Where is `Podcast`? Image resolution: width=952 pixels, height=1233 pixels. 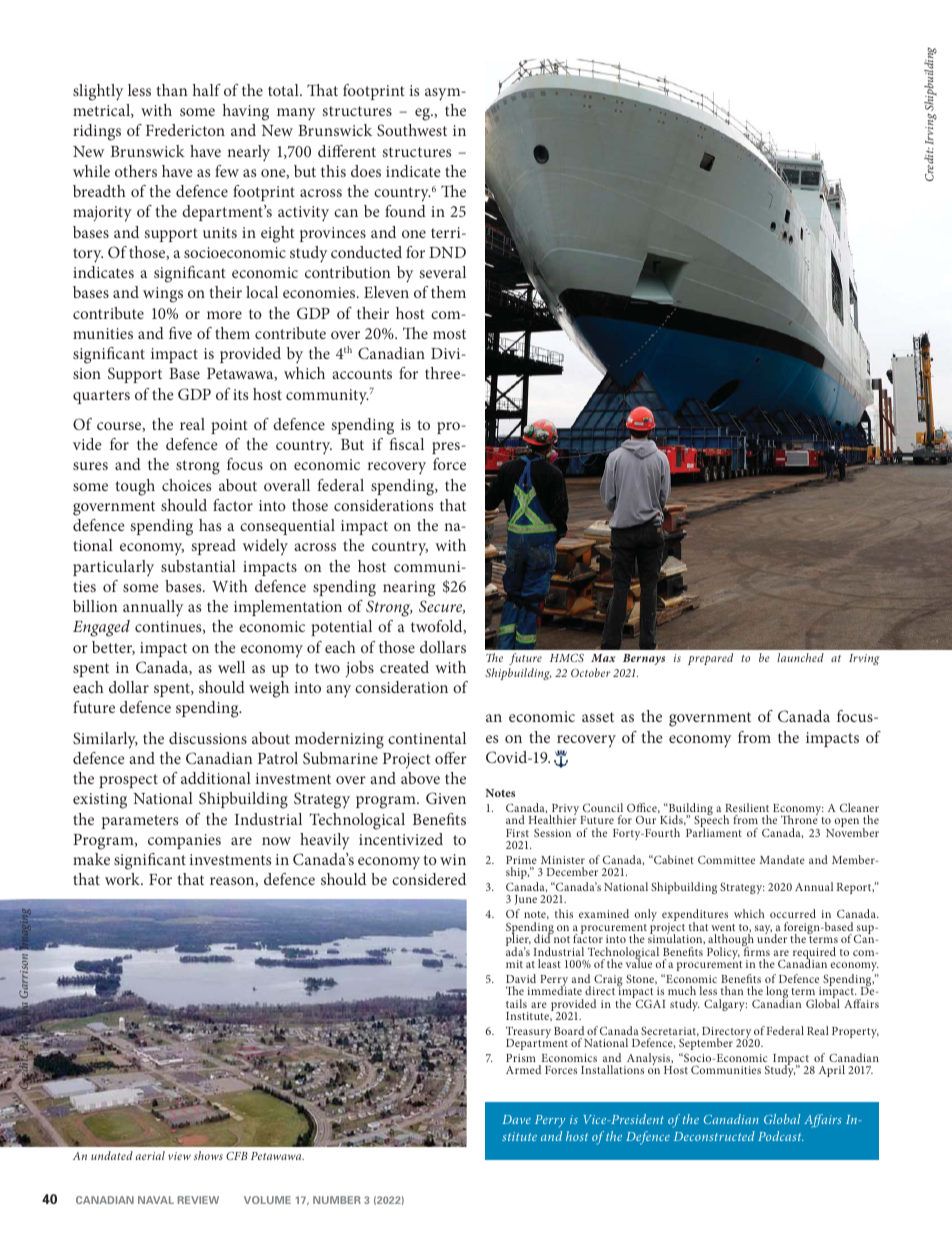 Podcast is located at coordinates (781, 1136).
